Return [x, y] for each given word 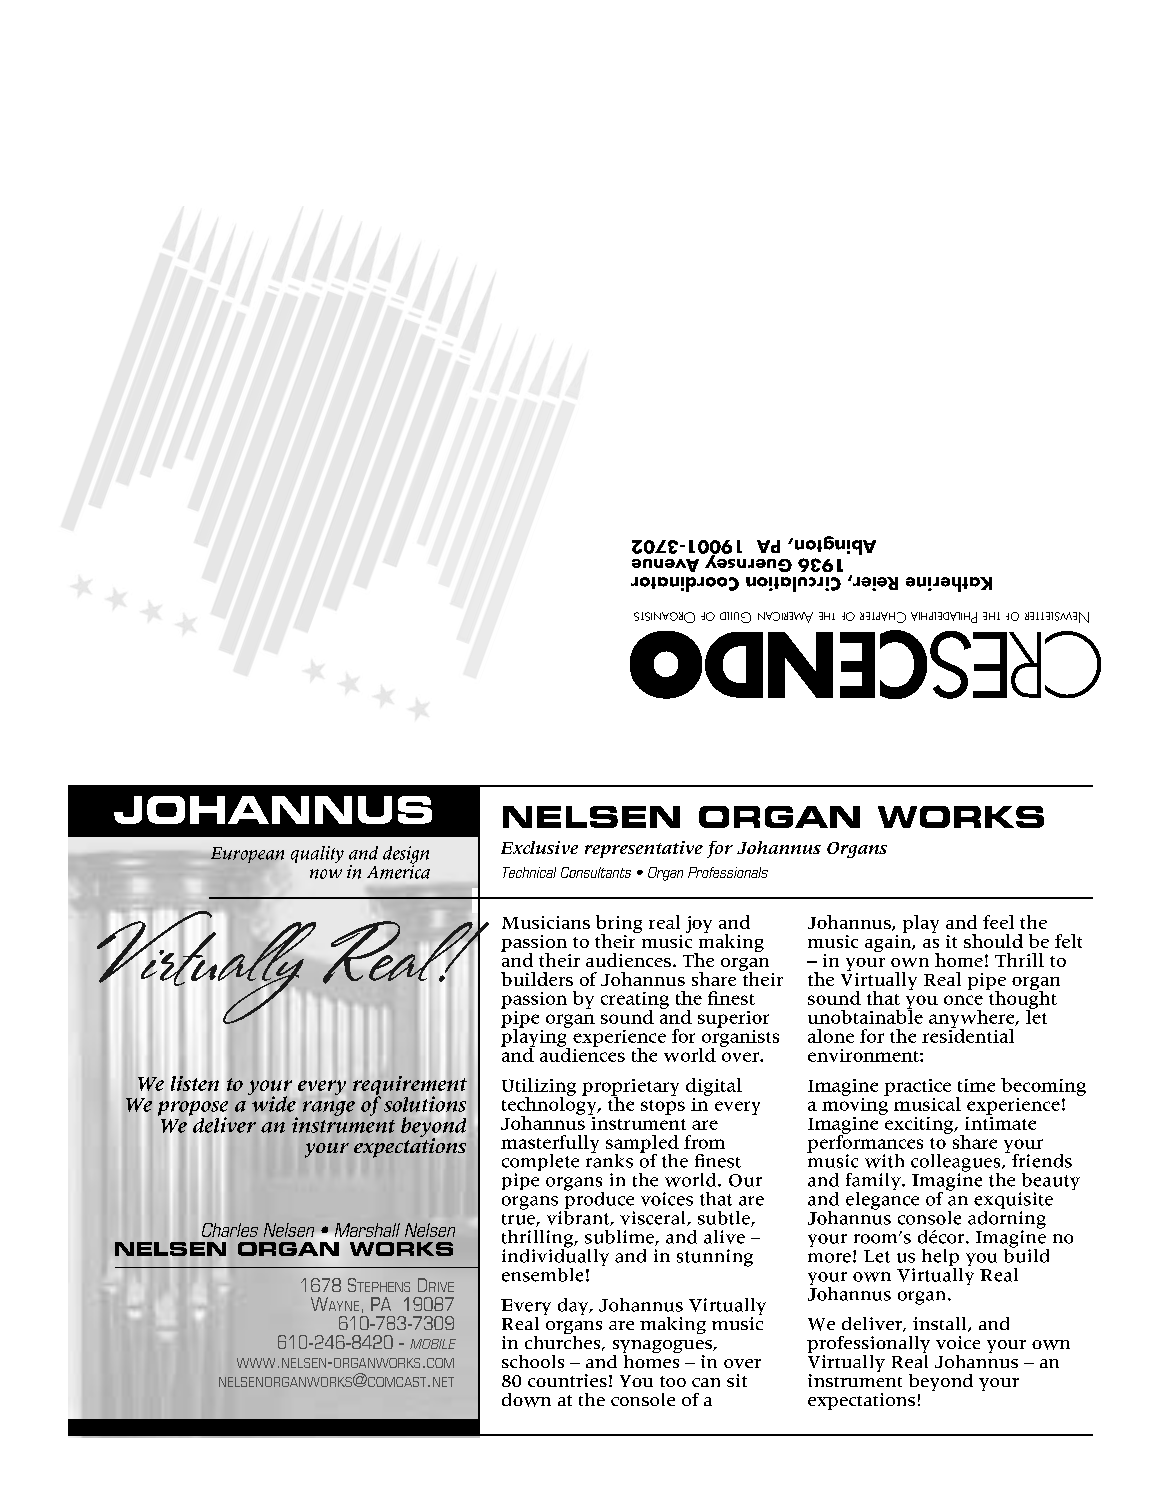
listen [195, 1083]
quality [317, 854]
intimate [1000, 1122]
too [673, 1381]
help [942, 1259]
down [526, 1400]
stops [663, 1107]
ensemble [542, 1275]
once [963, 1000]
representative [644, 849]
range [329, 1108]
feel [998, 922]
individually [555, 1257]
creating [635, 1001]
